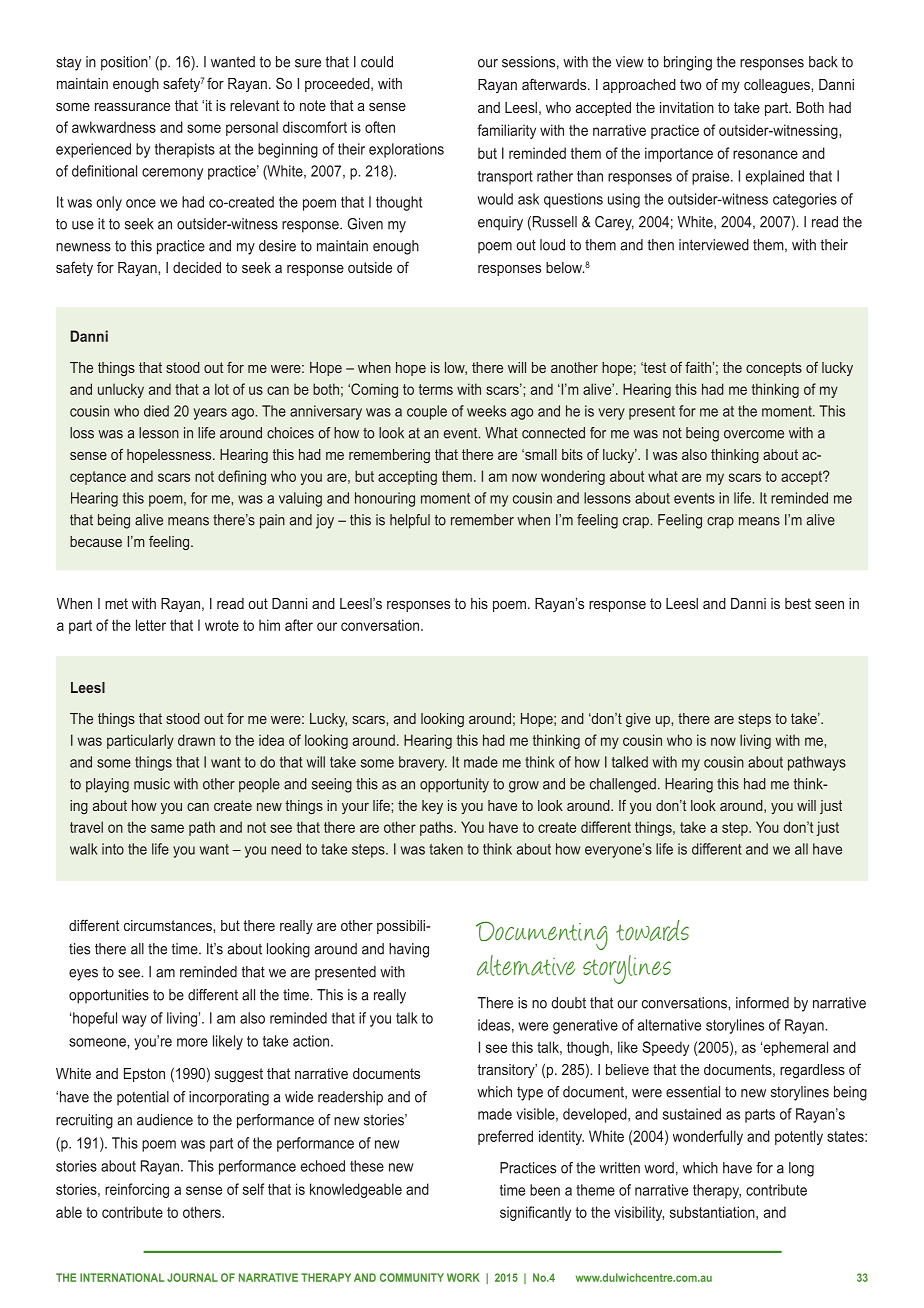  I want to click on faith, so click(698, 367).
